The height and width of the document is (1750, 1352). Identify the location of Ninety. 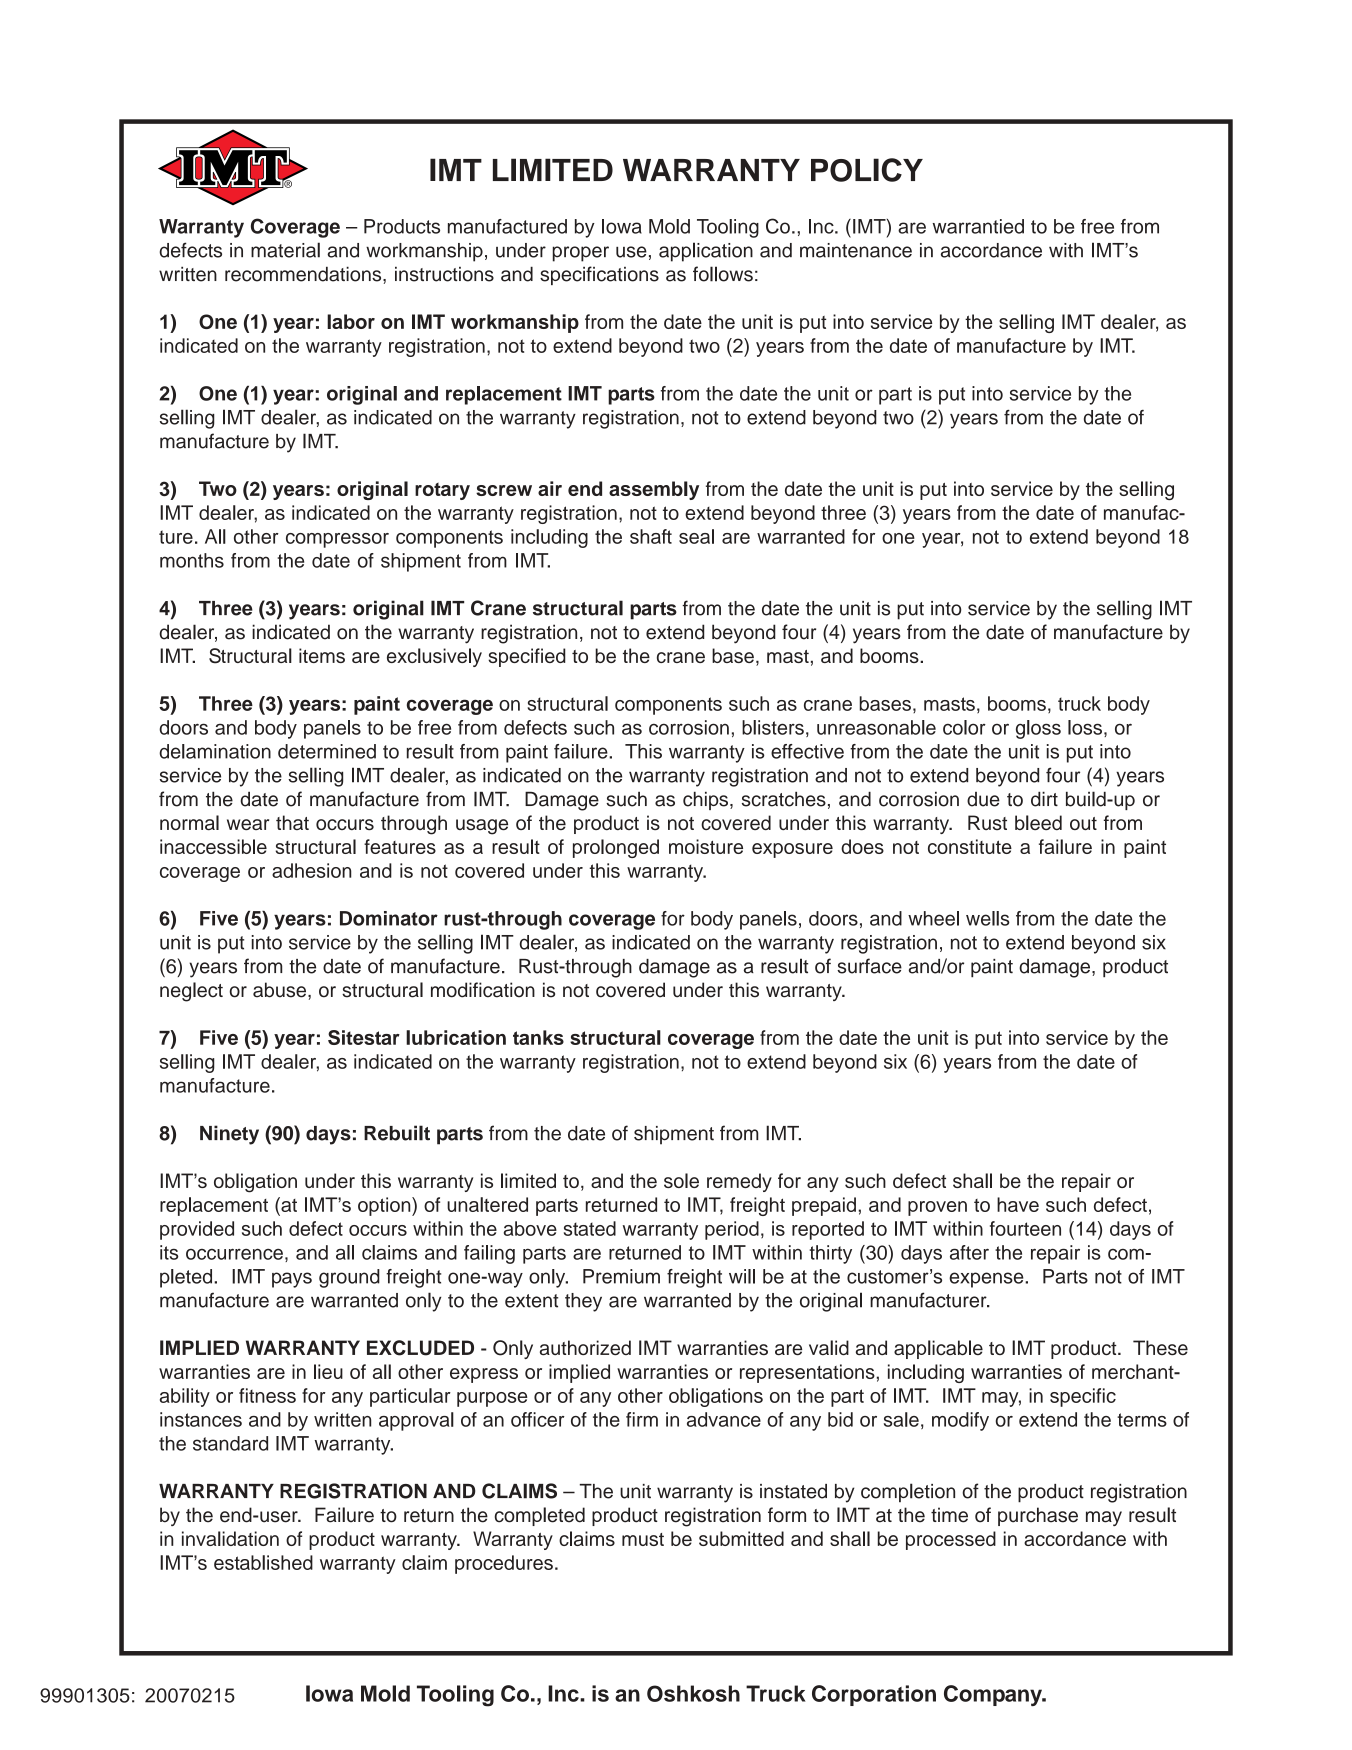
(229, 1135).
